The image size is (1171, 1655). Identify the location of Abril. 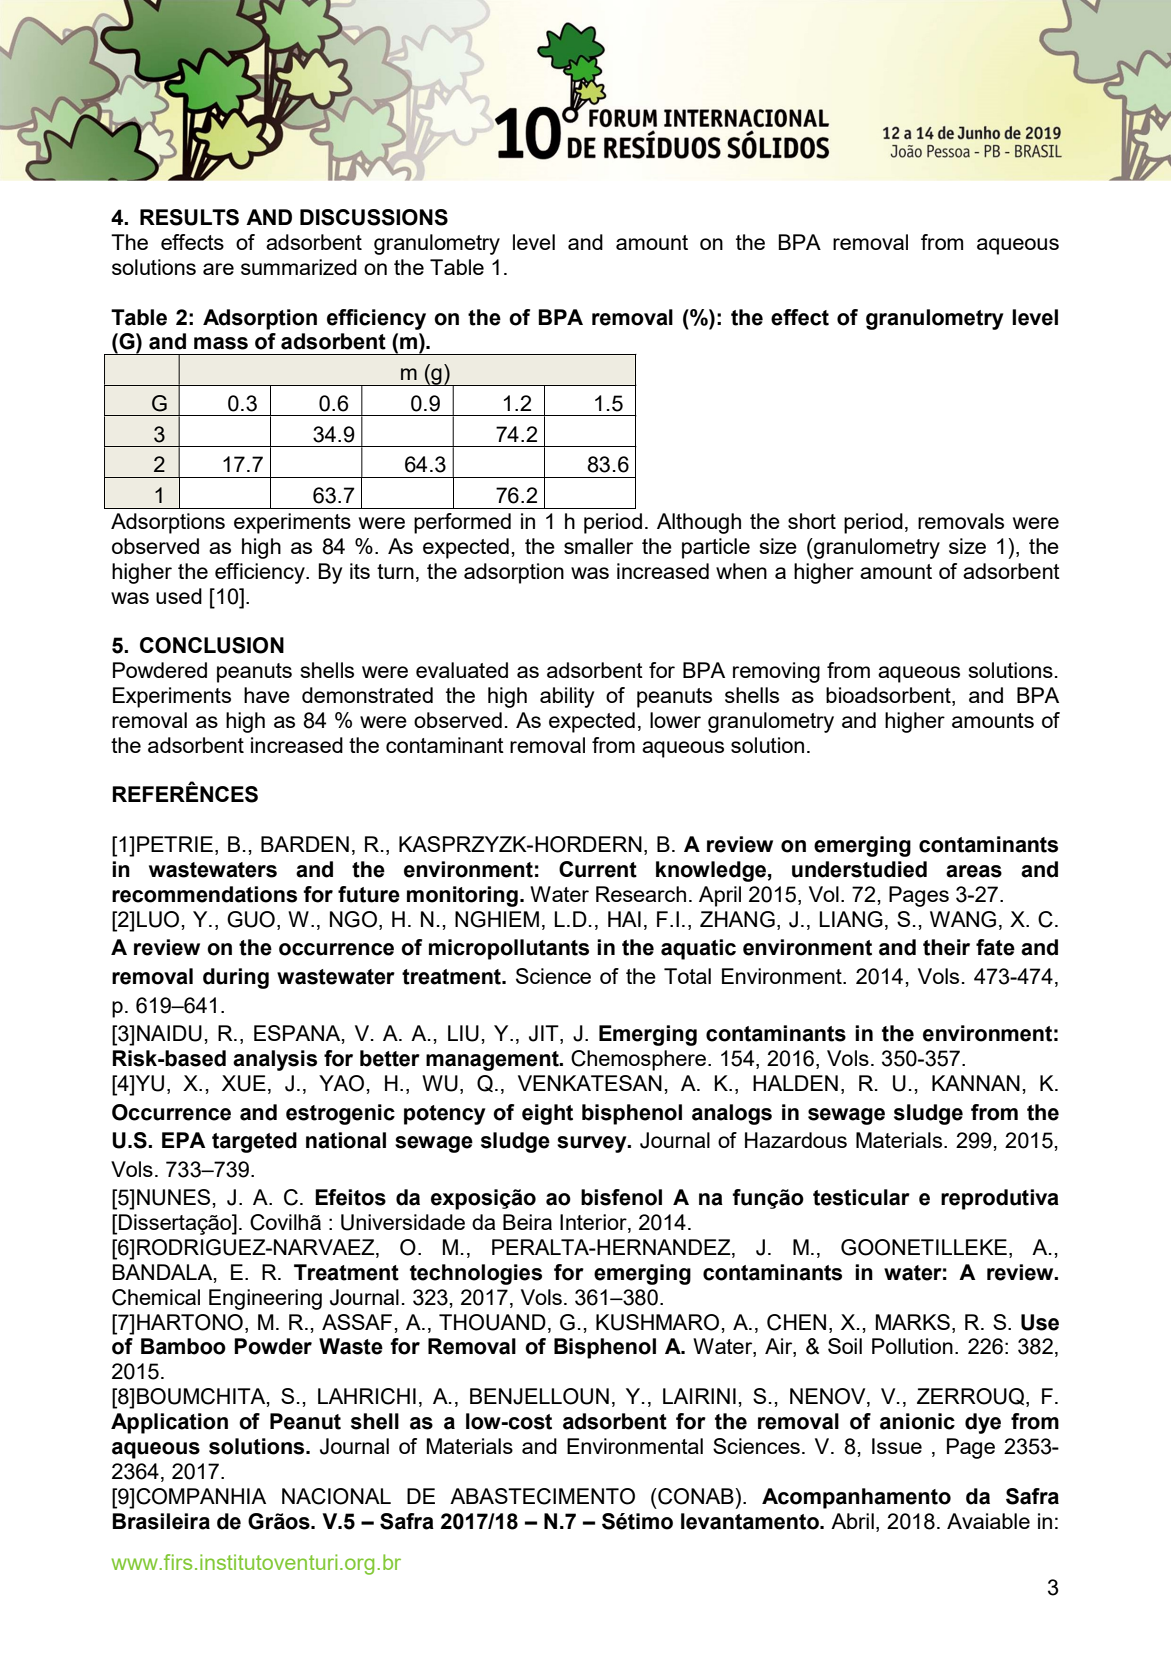
(852, 1521).
